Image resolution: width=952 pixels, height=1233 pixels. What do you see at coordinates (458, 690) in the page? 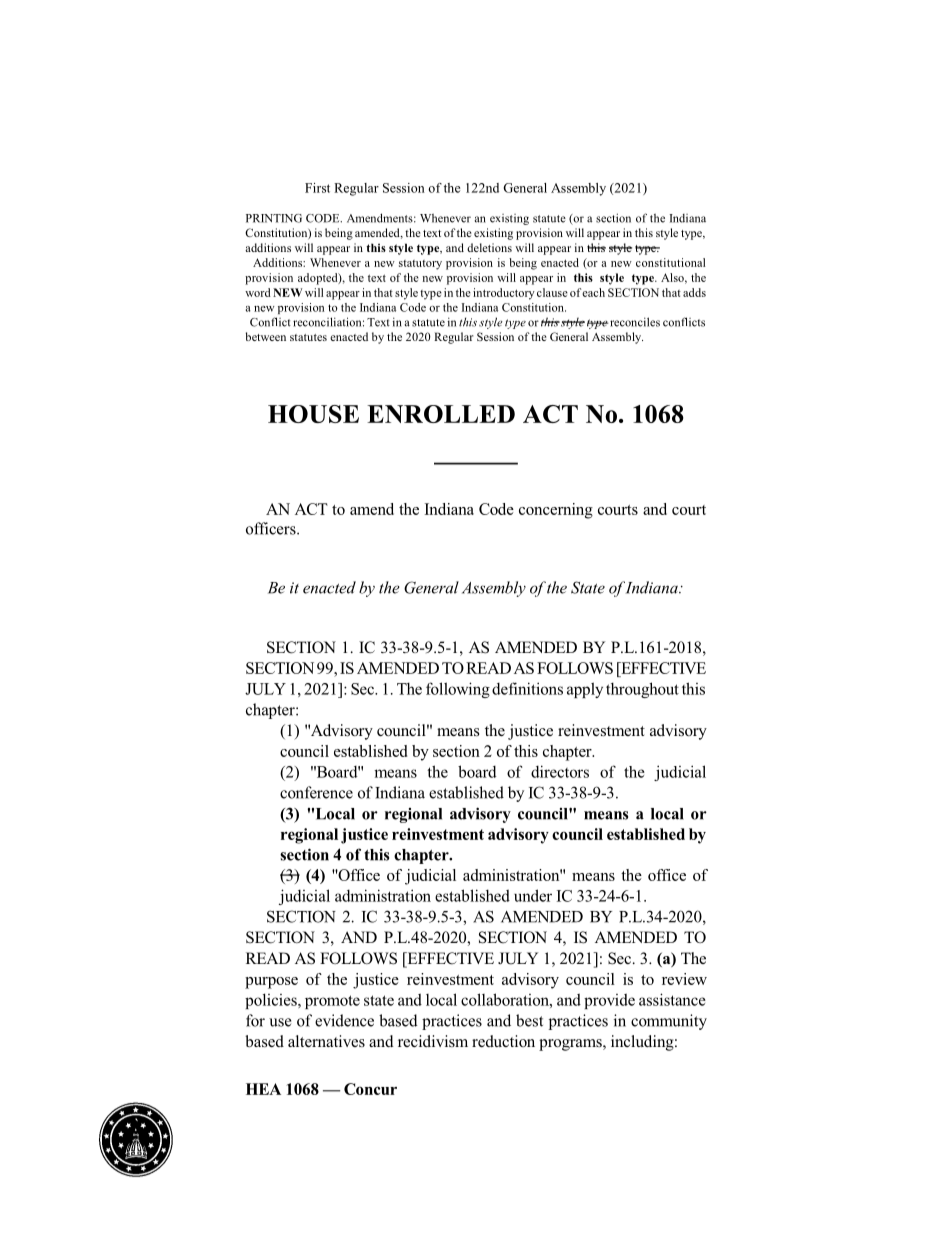
I see `following` at bounding box center [458, 690].
